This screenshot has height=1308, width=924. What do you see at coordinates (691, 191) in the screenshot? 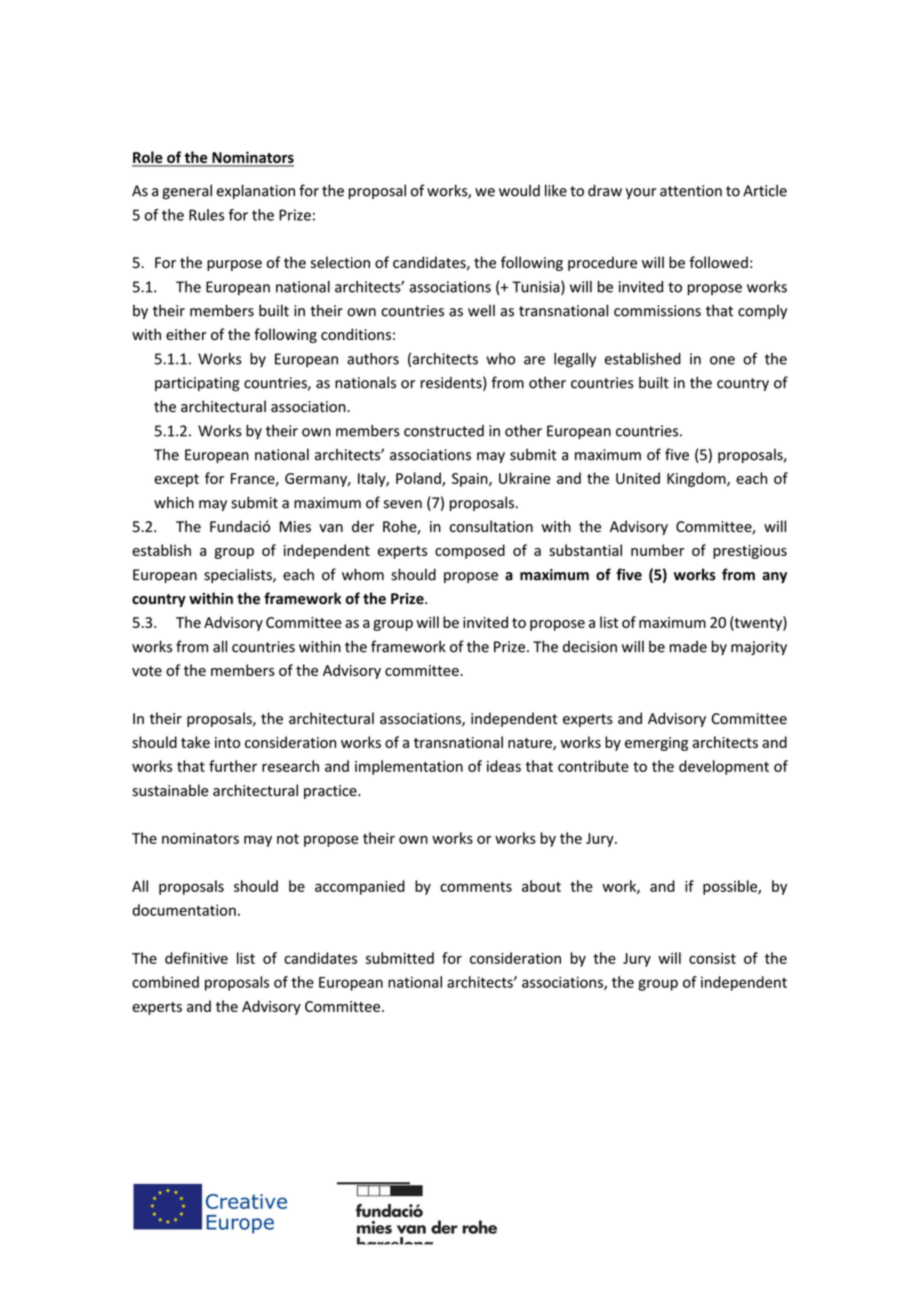
I see `attention` at bounding box center [691, 191].
